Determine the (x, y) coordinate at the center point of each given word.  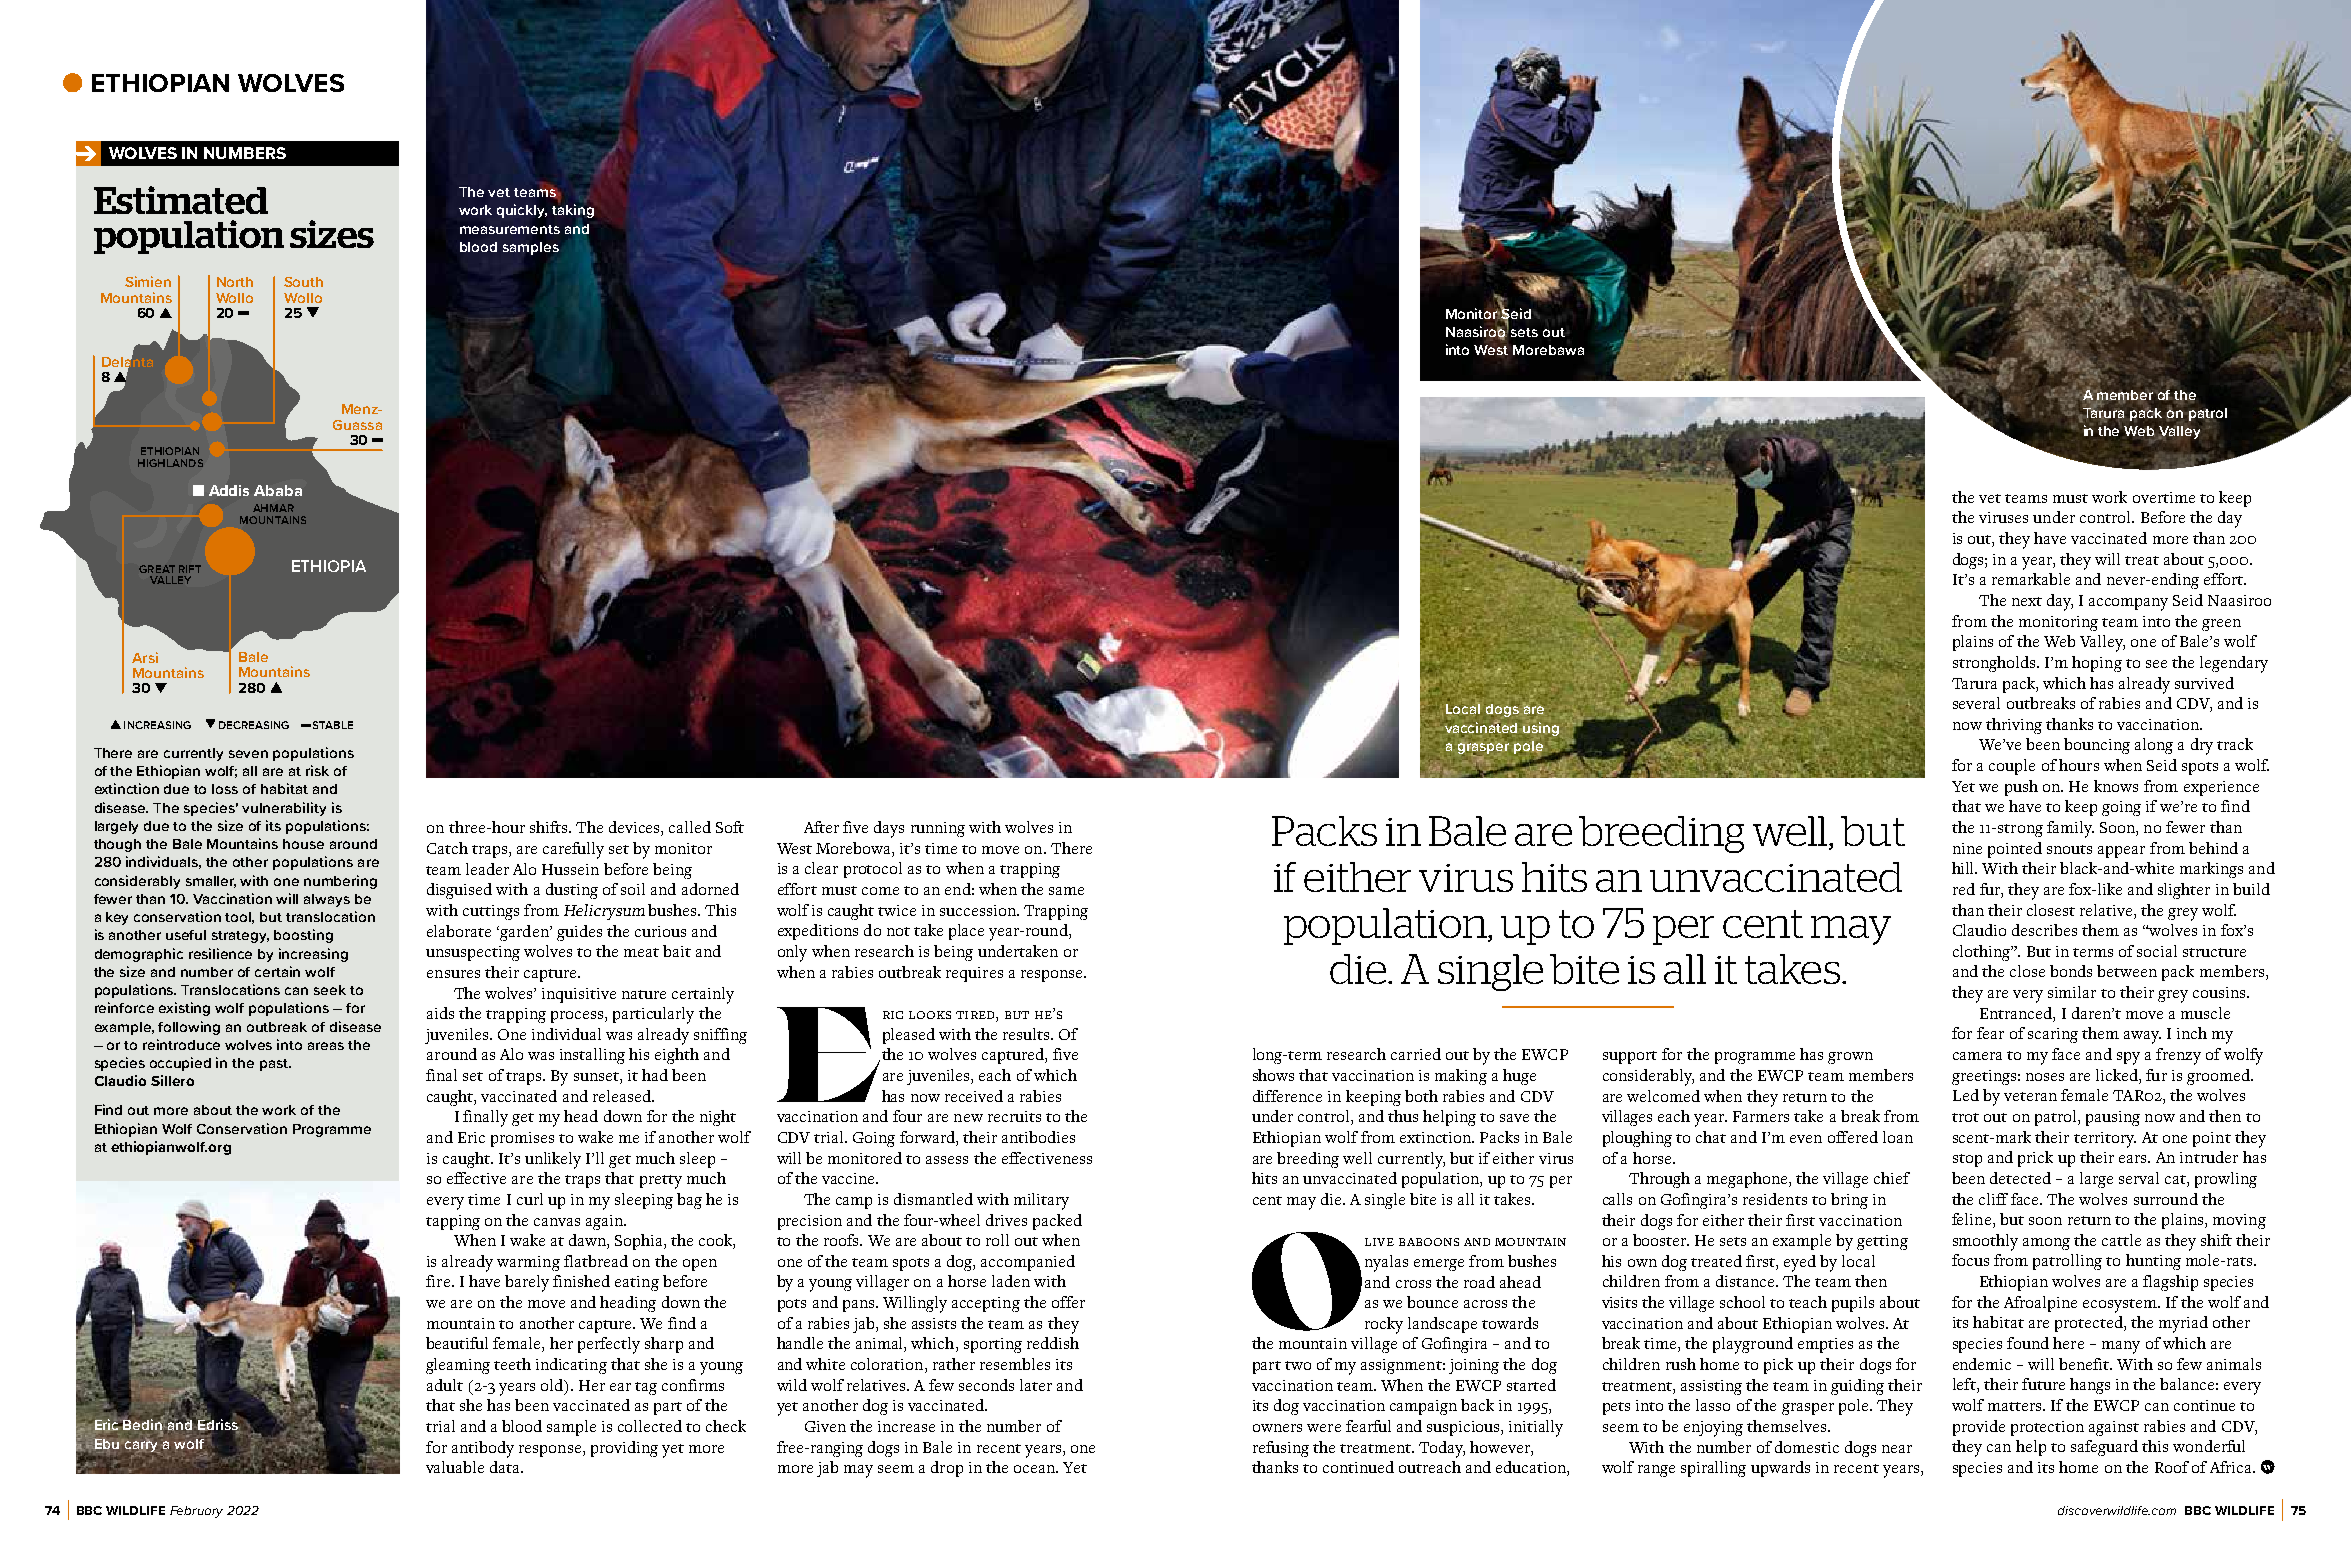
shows (1273, 1075)
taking (573, 211)
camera (1977, 1056)
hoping (2097, 664)
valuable (455, 1467)
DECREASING (254, 725)
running (938, 829)
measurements (510, 229)
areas (326, 1046)
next (2027, 601)
